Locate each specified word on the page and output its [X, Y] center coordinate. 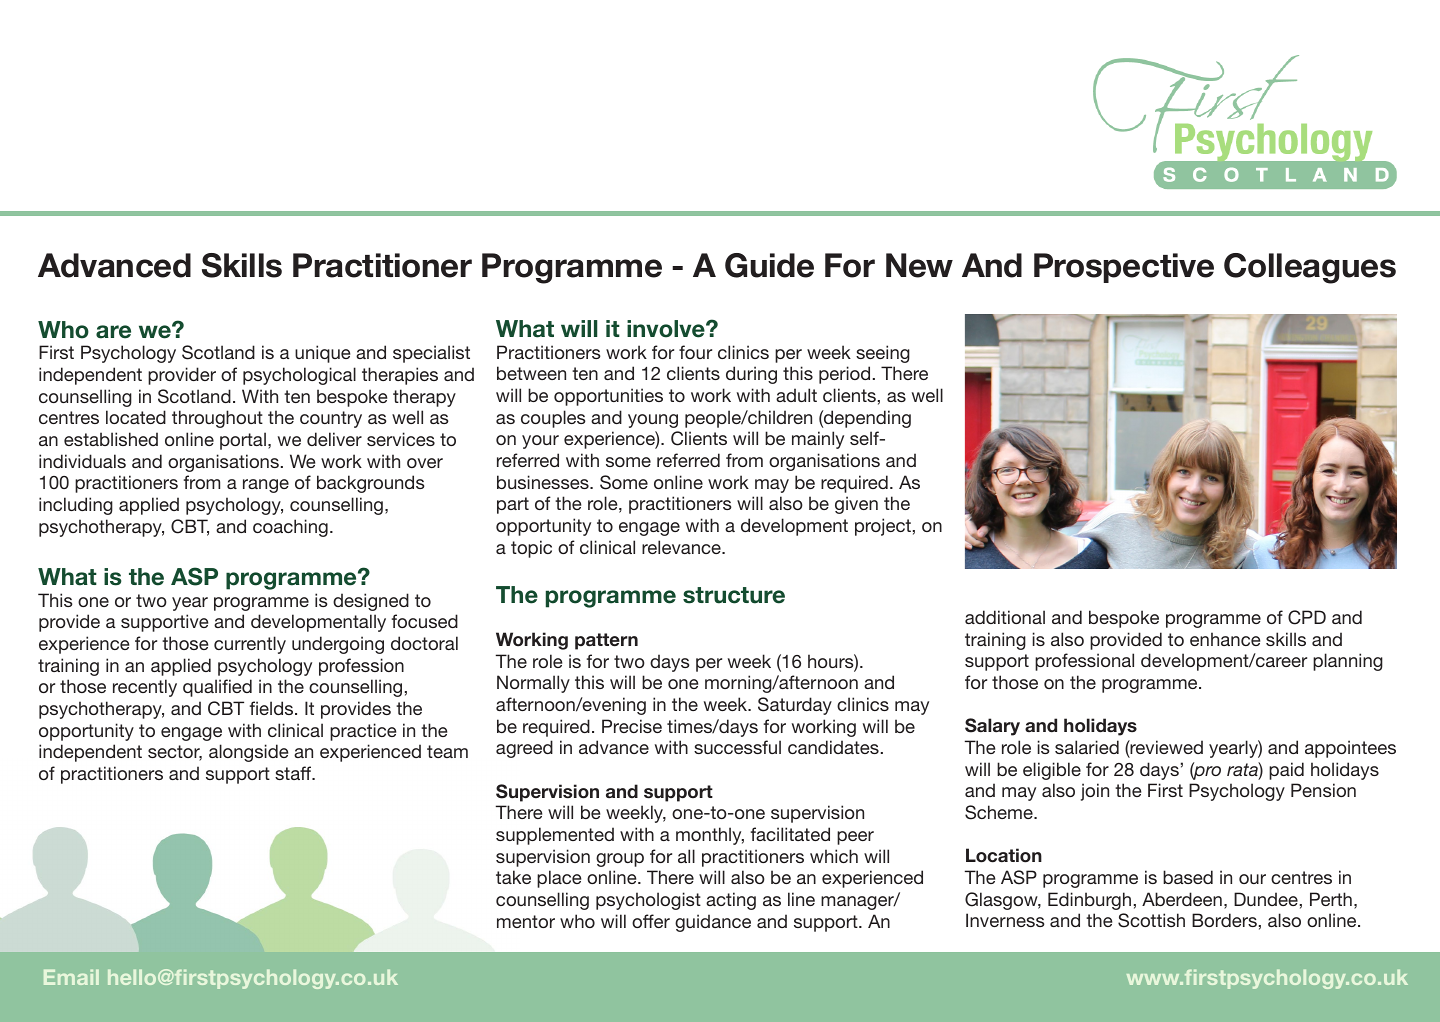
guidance [713, 923]
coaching [290, 528]
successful [737, 747]
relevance [682, 547]
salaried [1087, 747]
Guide [769, 265]
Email [71, 977]
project [883, 527]
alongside [248, 753]
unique [322, 354]
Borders [1224, 920]
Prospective [1124, 268]
